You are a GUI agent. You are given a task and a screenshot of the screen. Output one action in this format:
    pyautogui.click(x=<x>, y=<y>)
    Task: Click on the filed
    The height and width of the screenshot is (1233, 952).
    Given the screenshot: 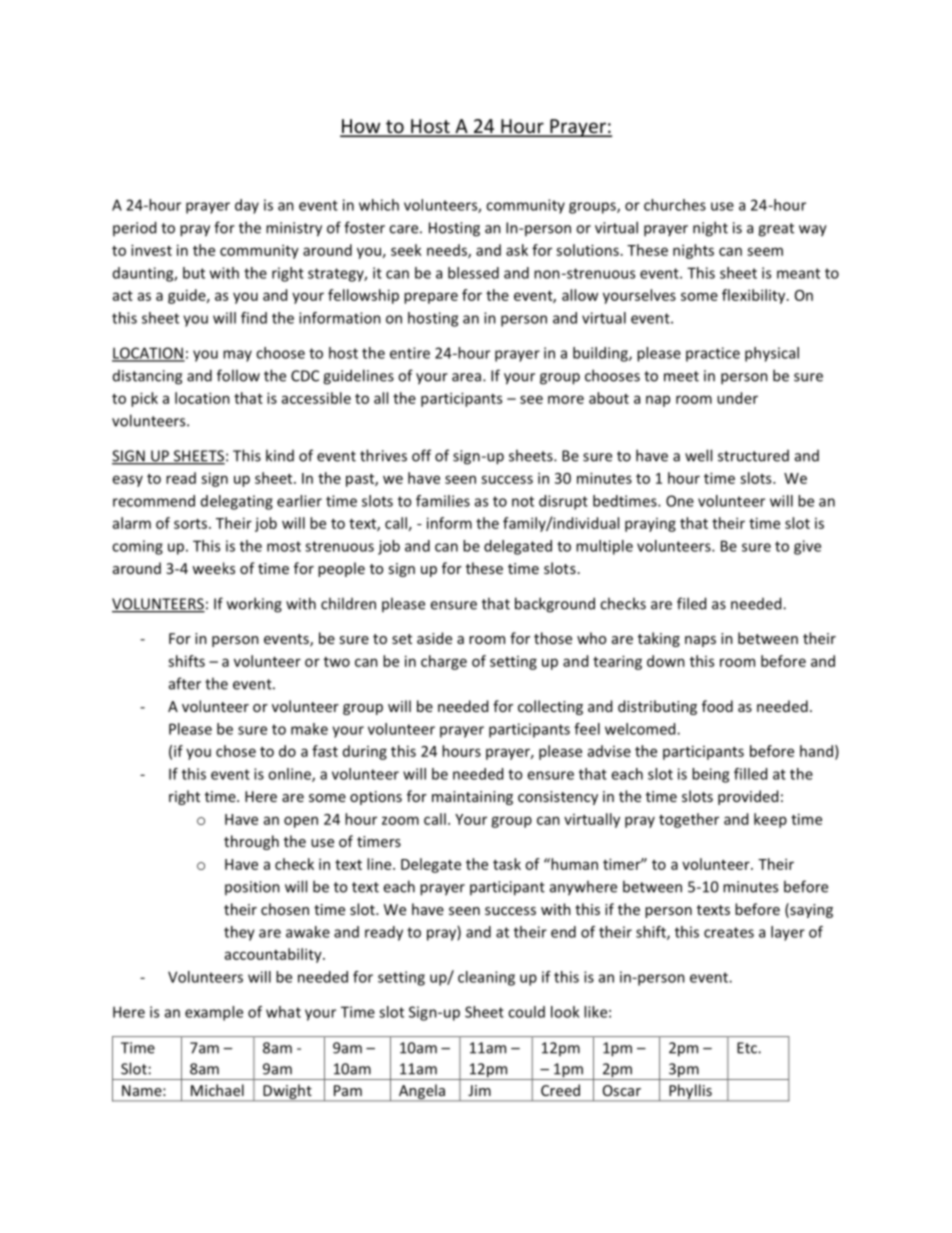 What is the action you would take?
    pyautogui.click(x=691, y=603)
